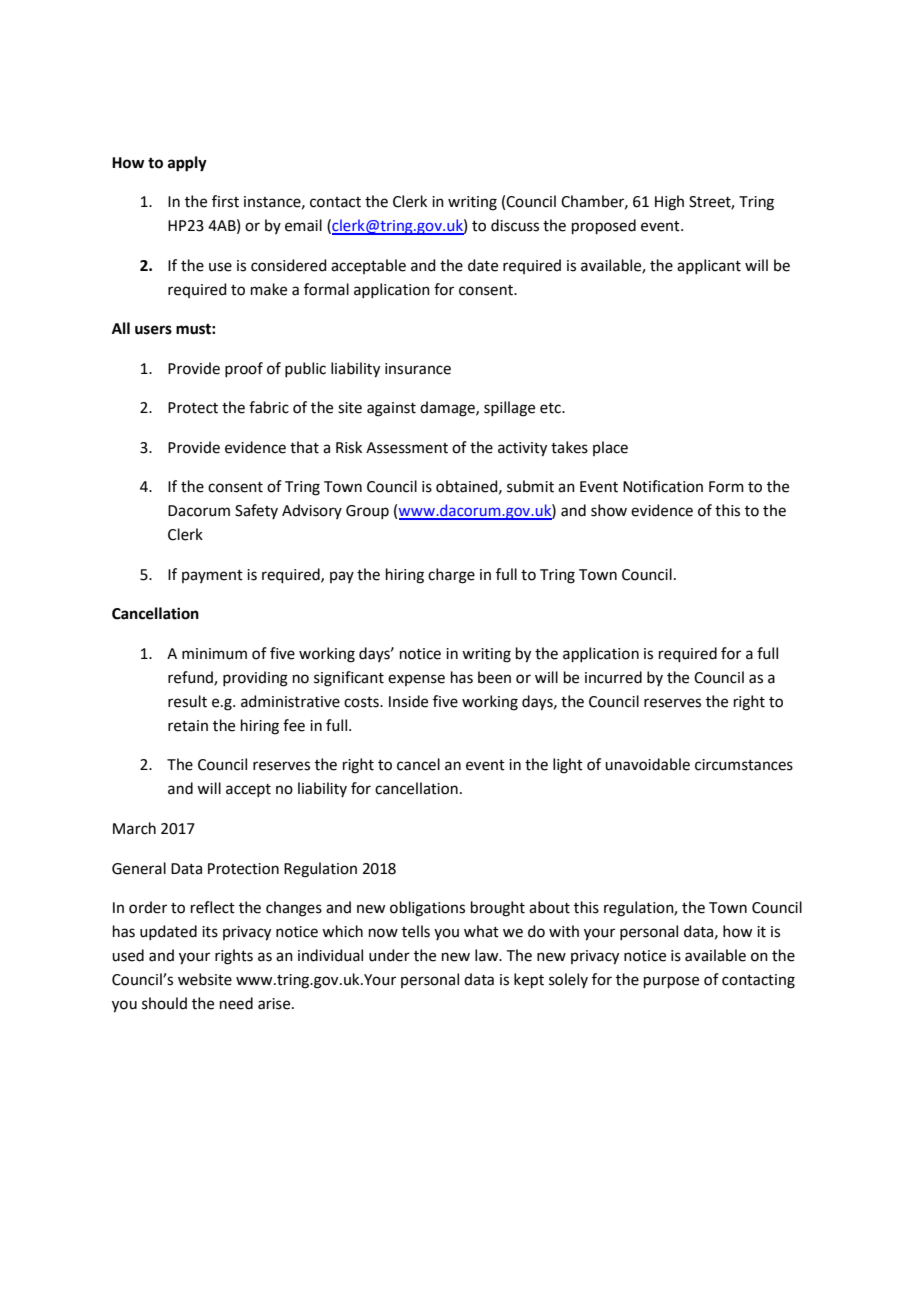 This screenshot has height=1308, width=924. What do you see at coordinates (709, 266) in the screenshot?
I see `applicant` at bounding box center [709, 266].
